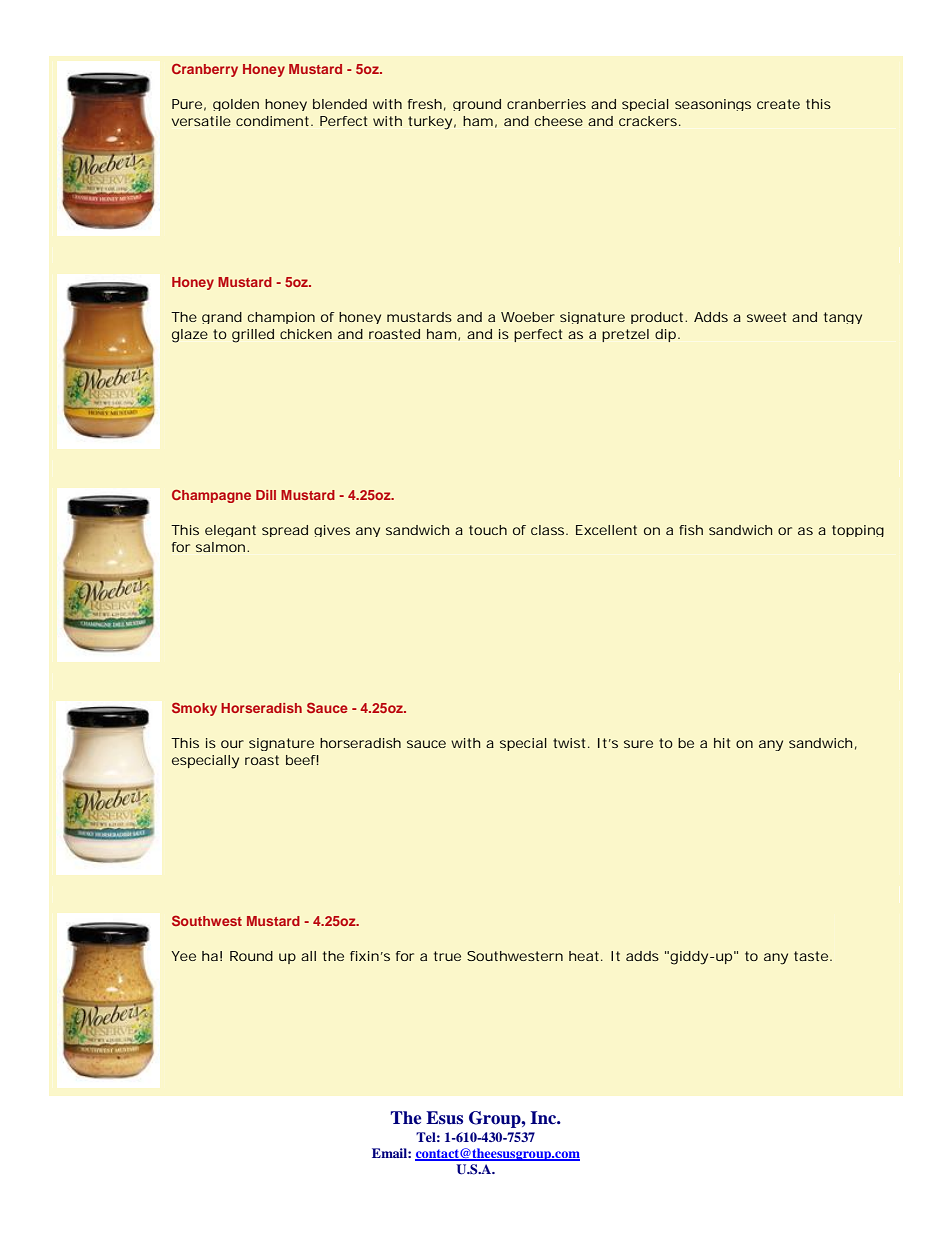 This screenshot has height=1233, width=952. What do you see at coordinates (266, 495) in the screenshot?
I see `Dill` at bounding box center [266, 495].
